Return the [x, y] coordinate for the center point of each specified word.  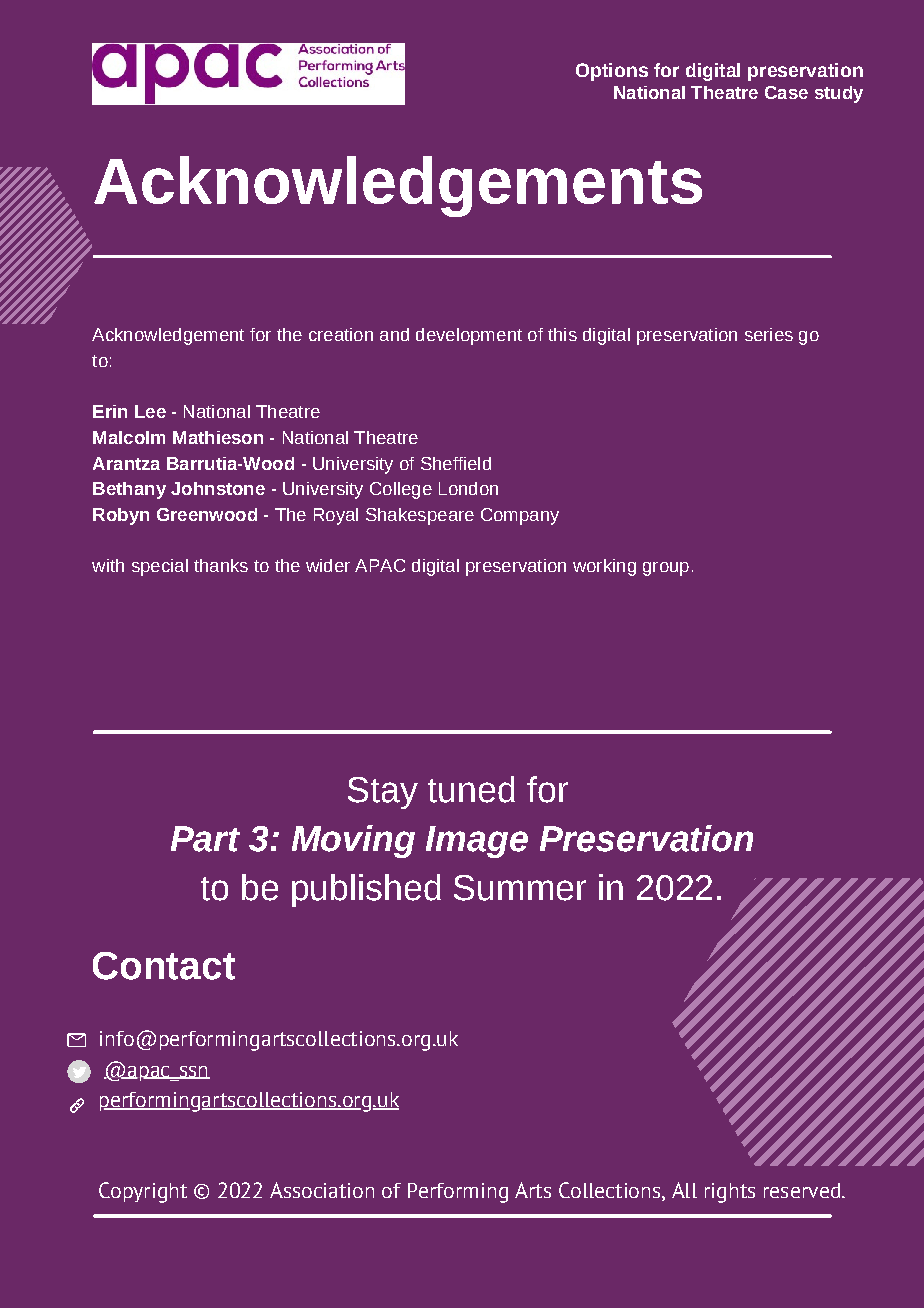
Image [477, 842]
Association [322, 1190]
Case [786, 92]
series [769, 334]
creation [341, 334]
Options [612, 72]
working [604, 567]
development [469, 336]
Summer [520, 888]
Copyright [143, 1192]
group [666, 569]
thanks [221, 565]
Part [205, 839]
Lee [150, 411]
